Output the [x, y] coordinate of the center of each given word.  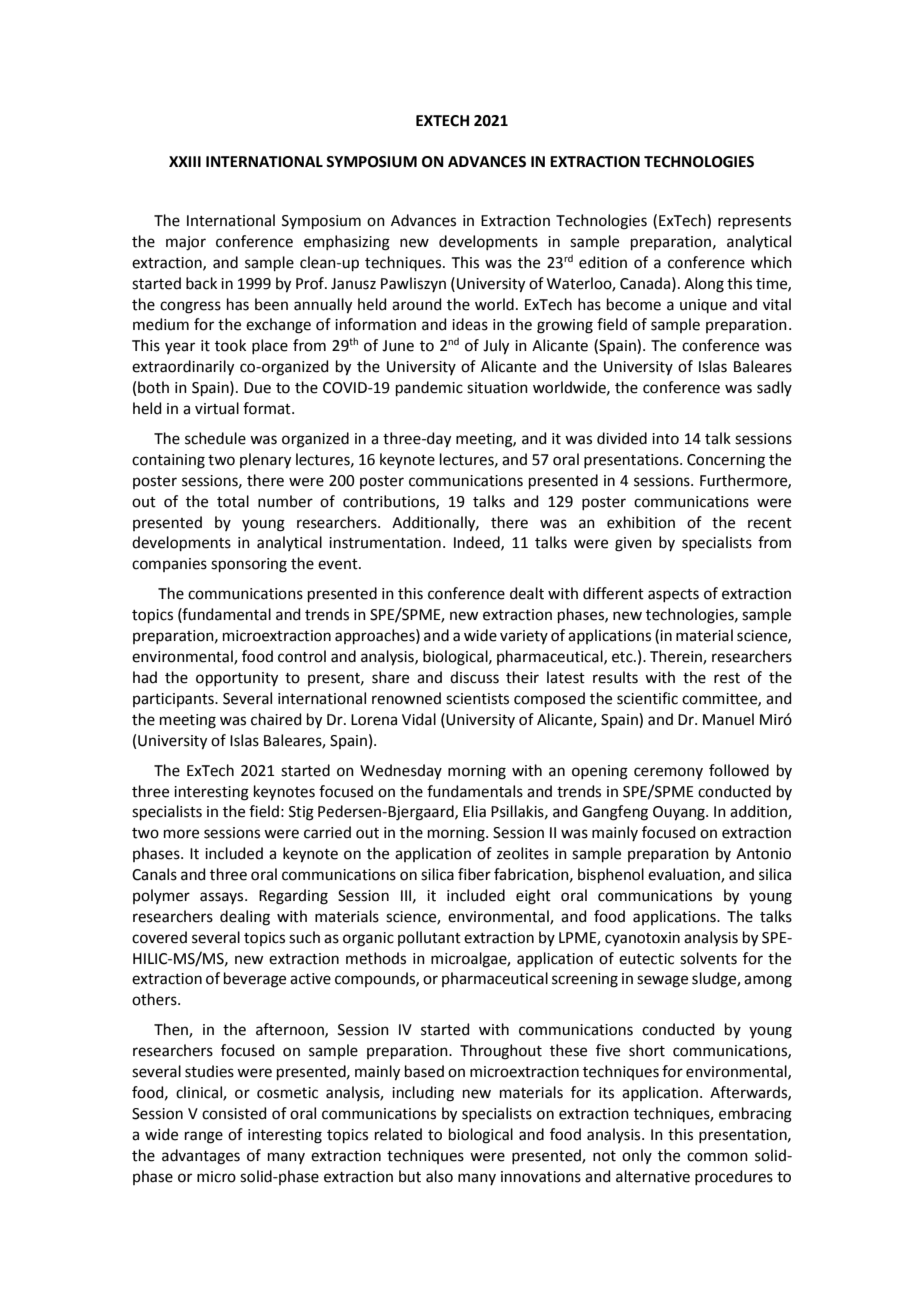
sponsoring [249, 565]
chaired [276, 719]
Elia [474, 811]
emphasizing [347, 243]
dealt [527, 593]
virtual [217, 408]
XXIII [185, 161]
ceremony [668, 773]
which [771, 262]
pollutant [429, 938]
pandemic [429, 388]
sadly [774, 388]
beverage [255, 980]
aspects [673, 595]
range [204, 1137]
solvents [708, 958]
